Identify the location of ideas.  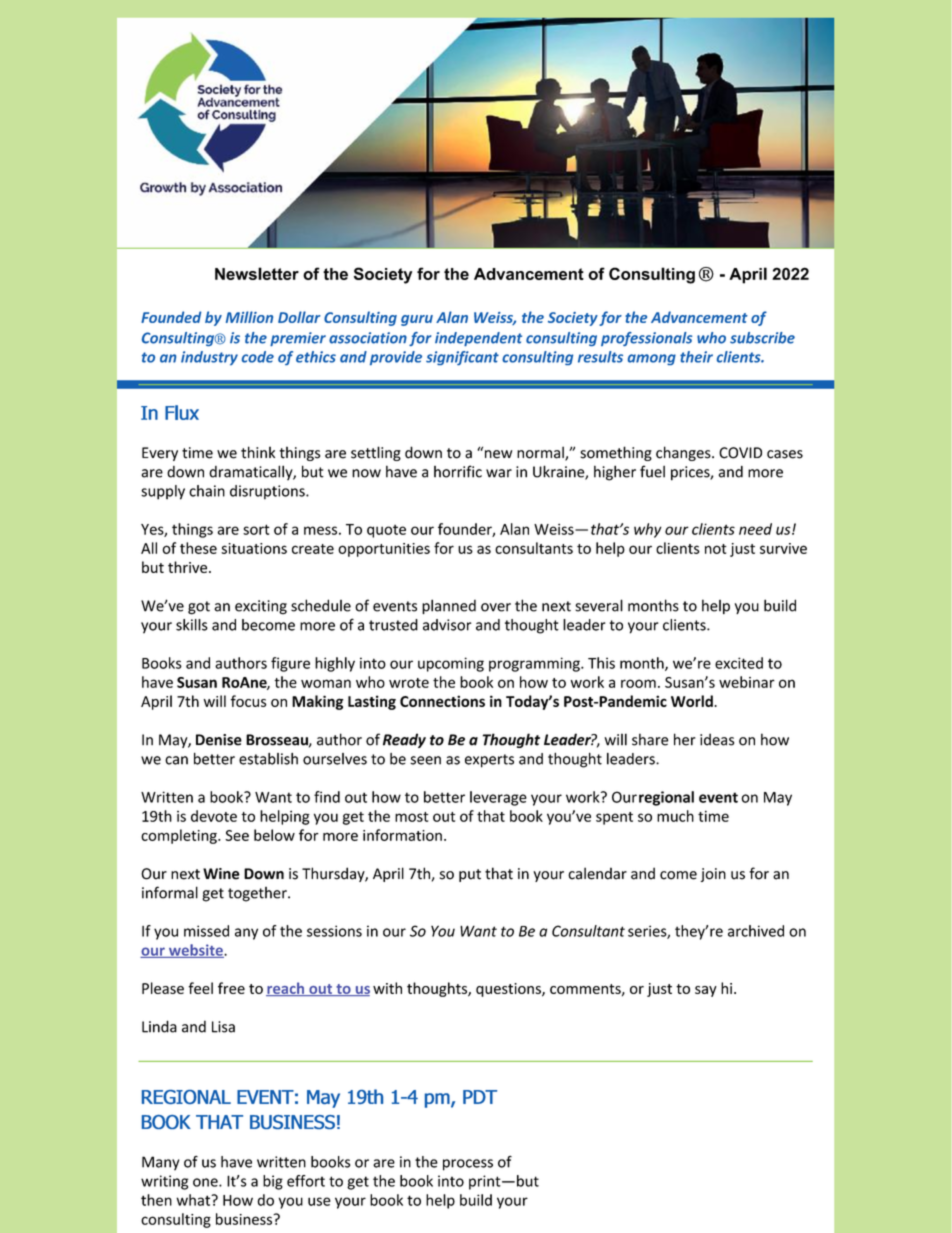
(717, 739).
